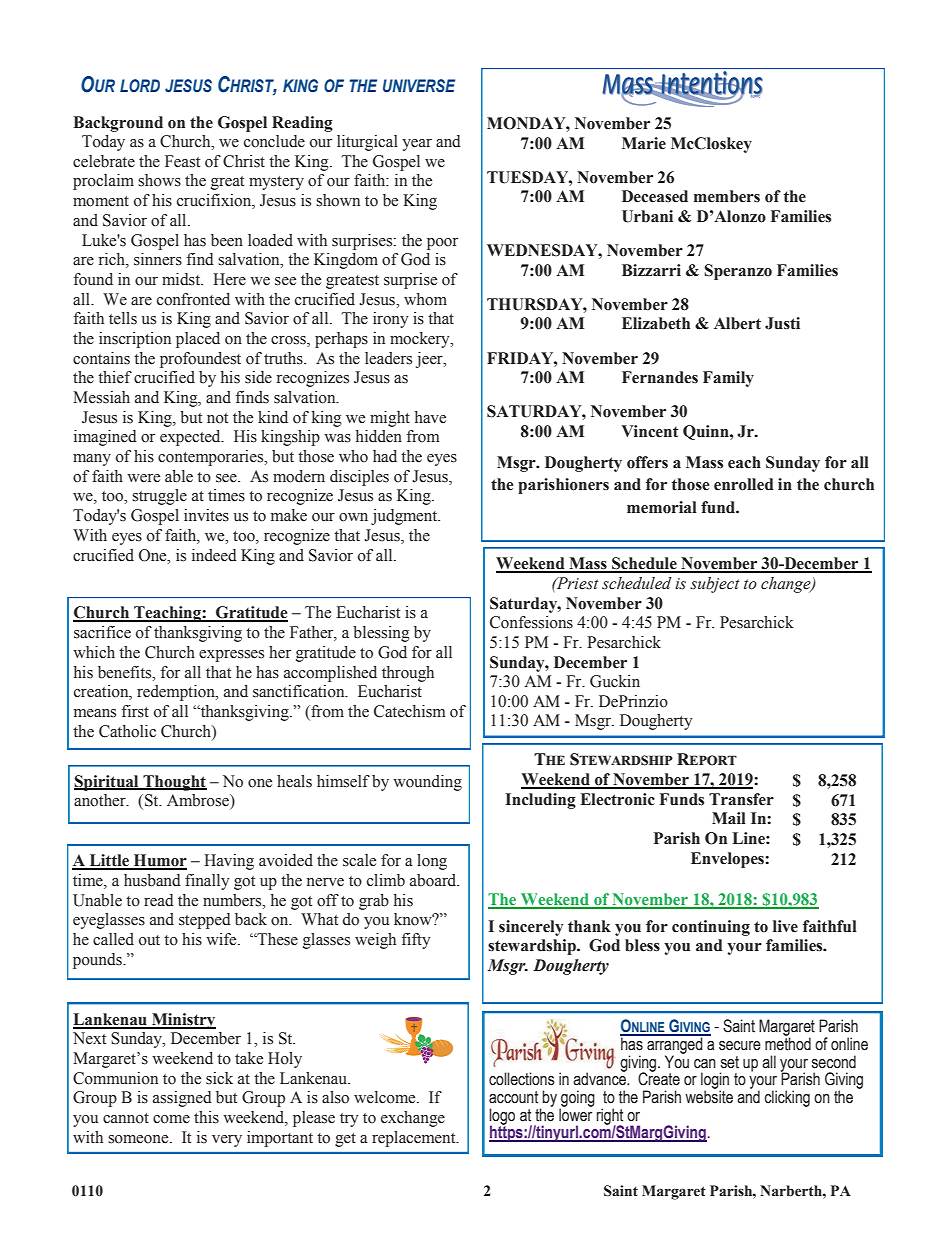 Image resolution: width=952 pixels, height=1233 pixels. What do you see at coordinates (737, 323) in the screenshot?
I see `Albert` at bounding box center [737, 323].
